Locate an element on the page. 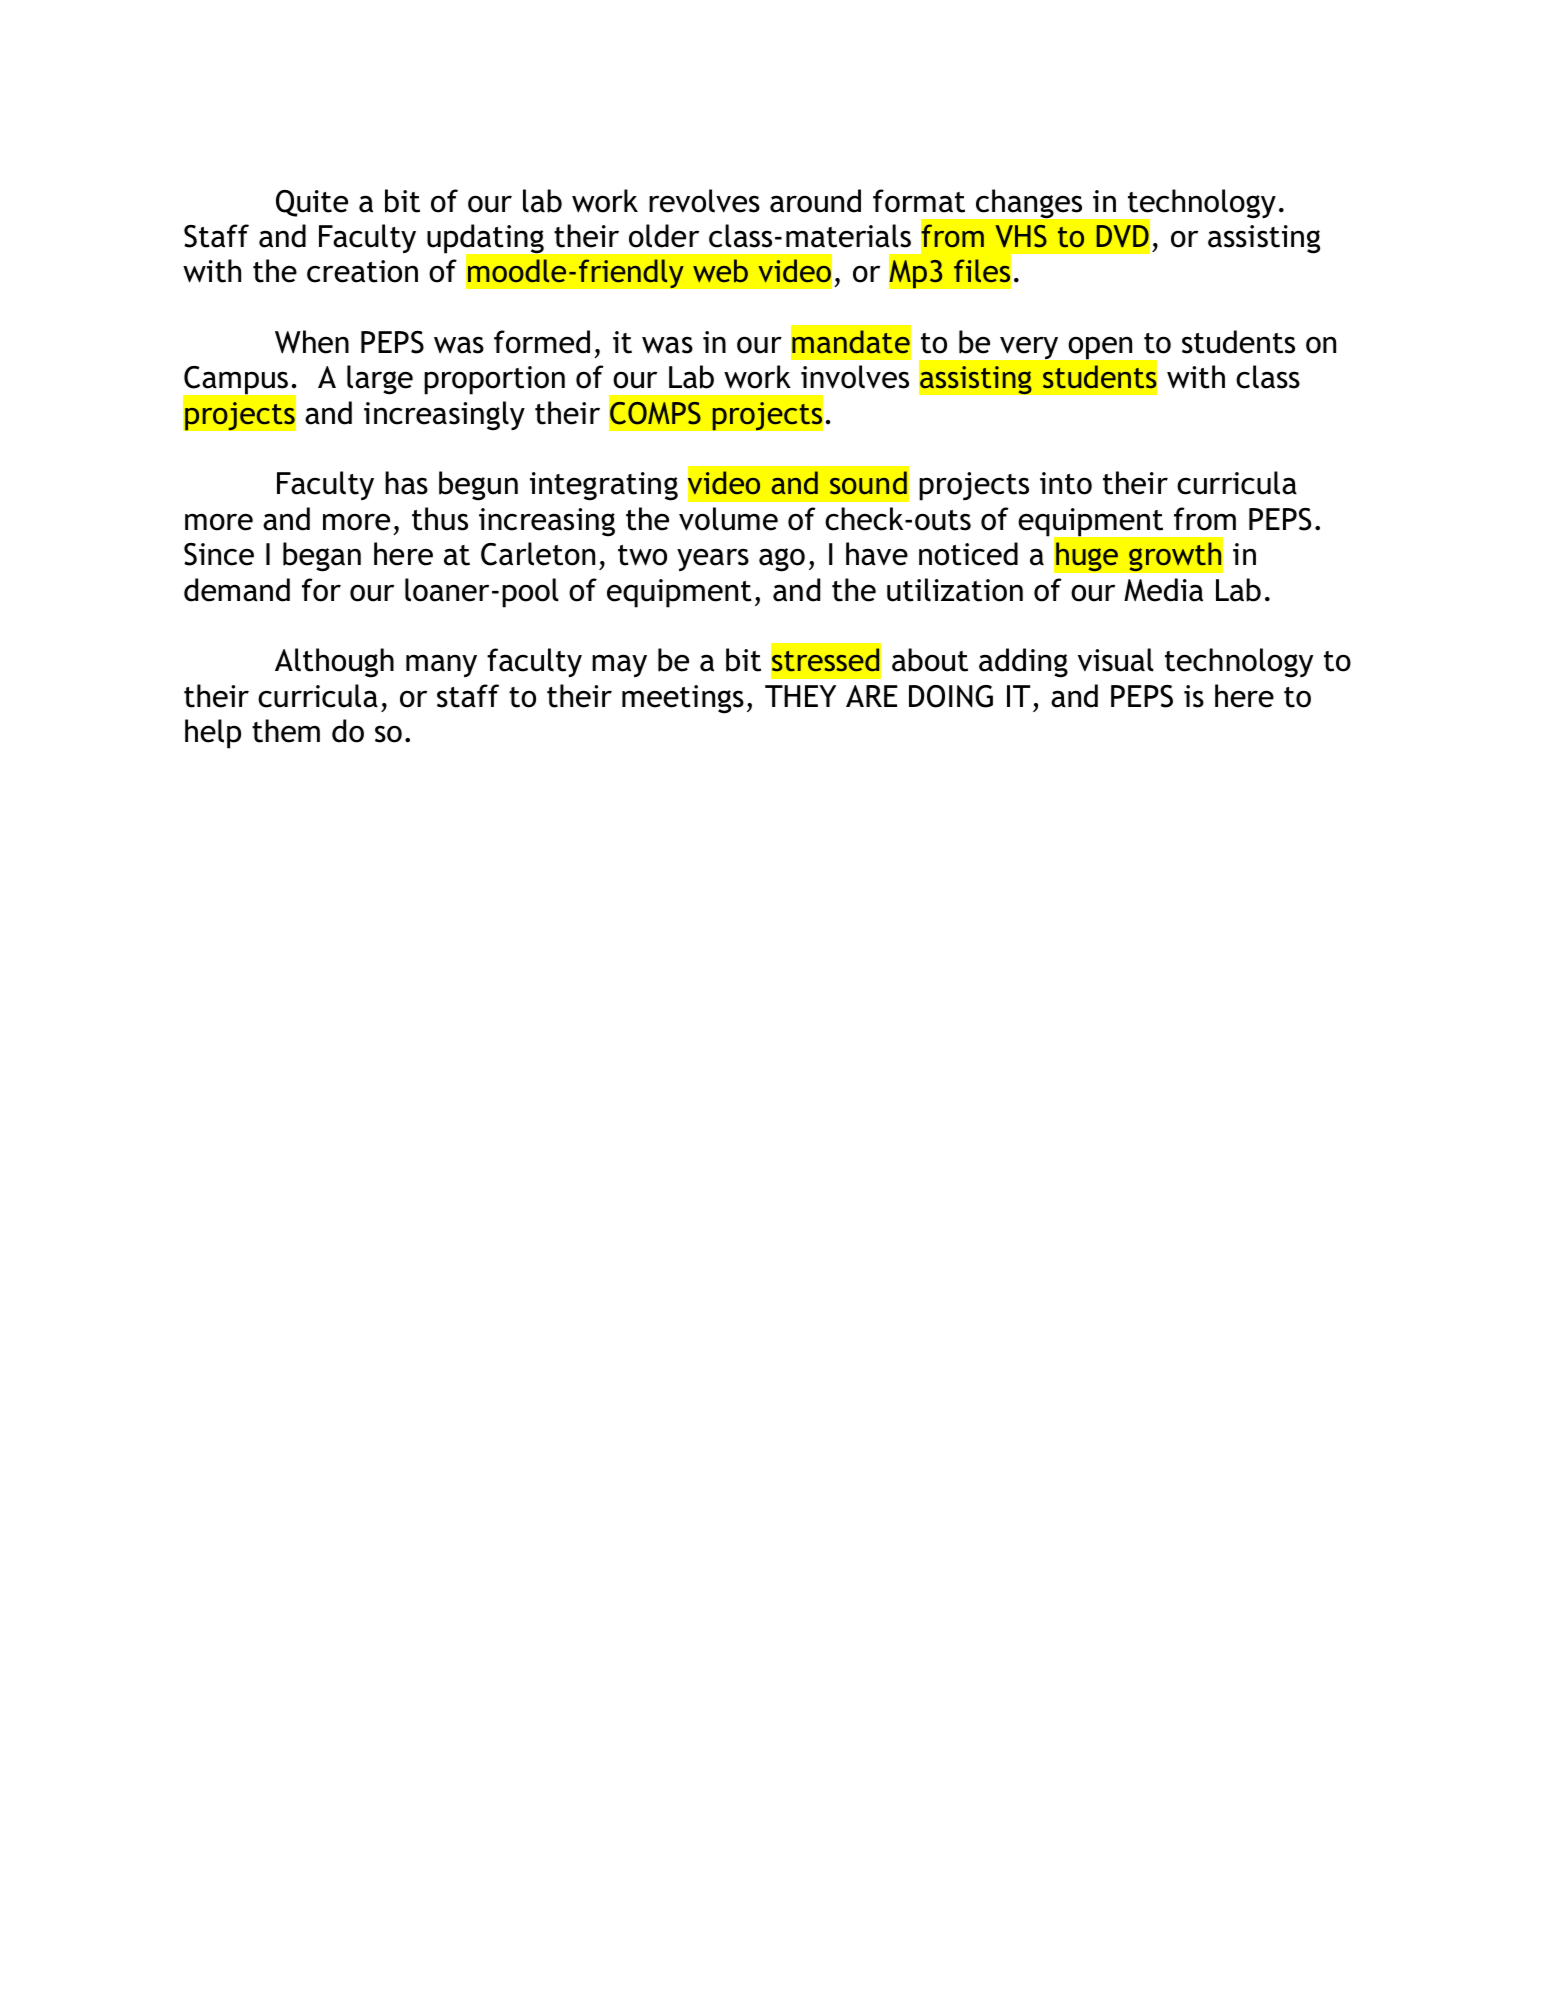 The image size is (1553, 2010). revolves is located at coordinates (704, 201).
